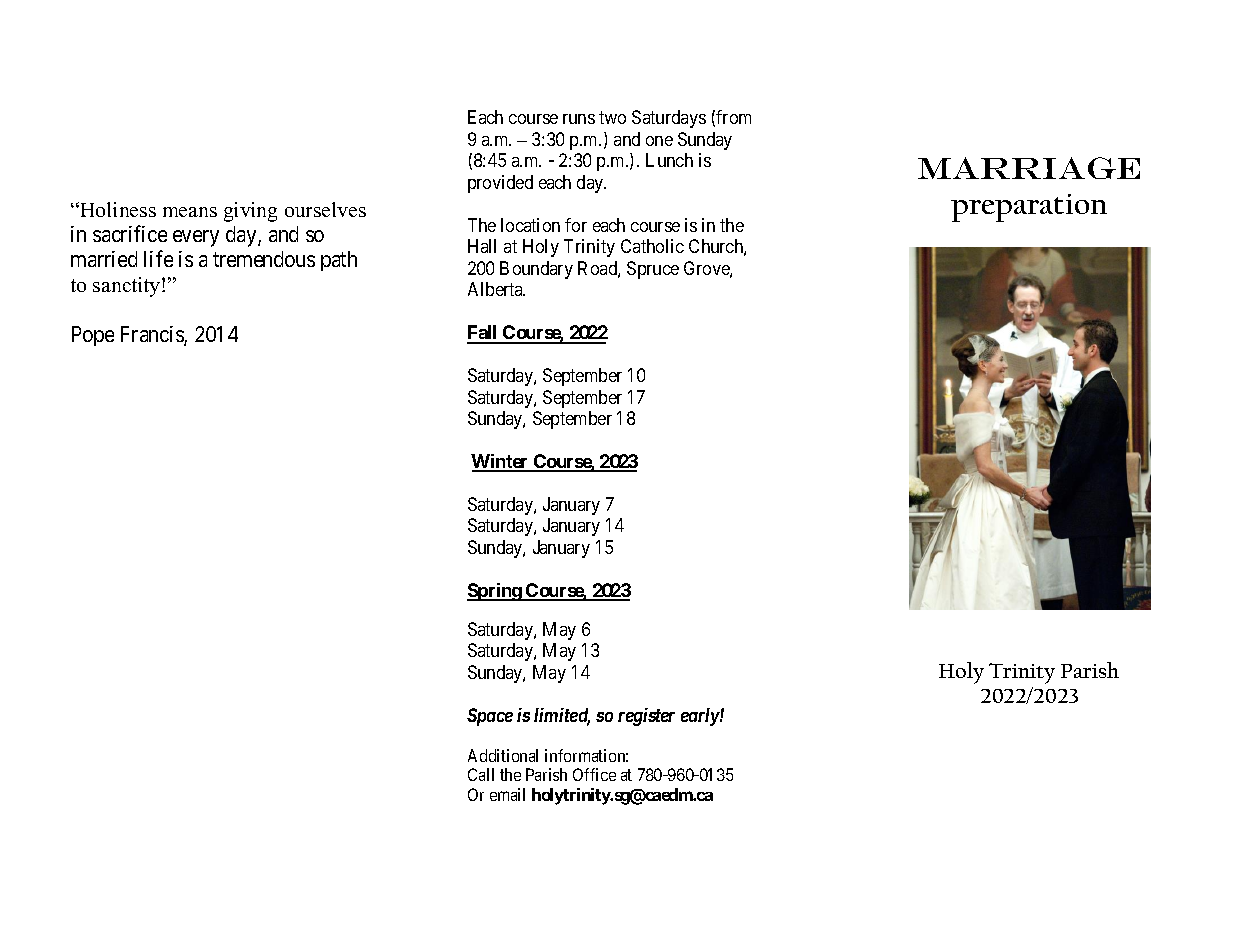  I want to click on Catholic, so click(652, 246).
